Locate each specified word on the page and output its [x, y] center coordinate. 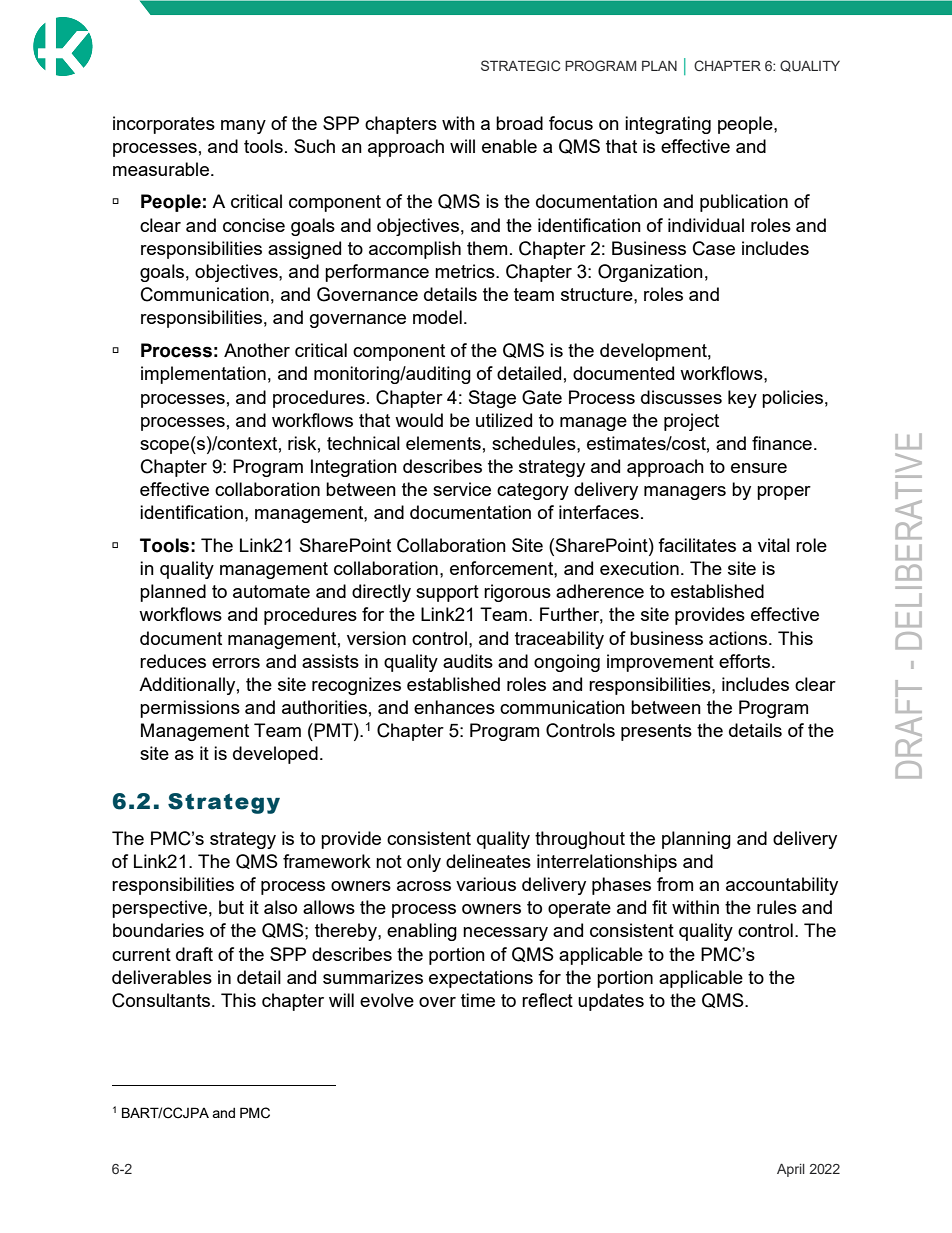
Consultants [162, 1000]
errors [236, 663]
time [478, 1000]
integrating [668, 125]
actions [739, 638]
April [791, 1170]
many [243, 127]
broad [519, 123]
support [447, 593]
